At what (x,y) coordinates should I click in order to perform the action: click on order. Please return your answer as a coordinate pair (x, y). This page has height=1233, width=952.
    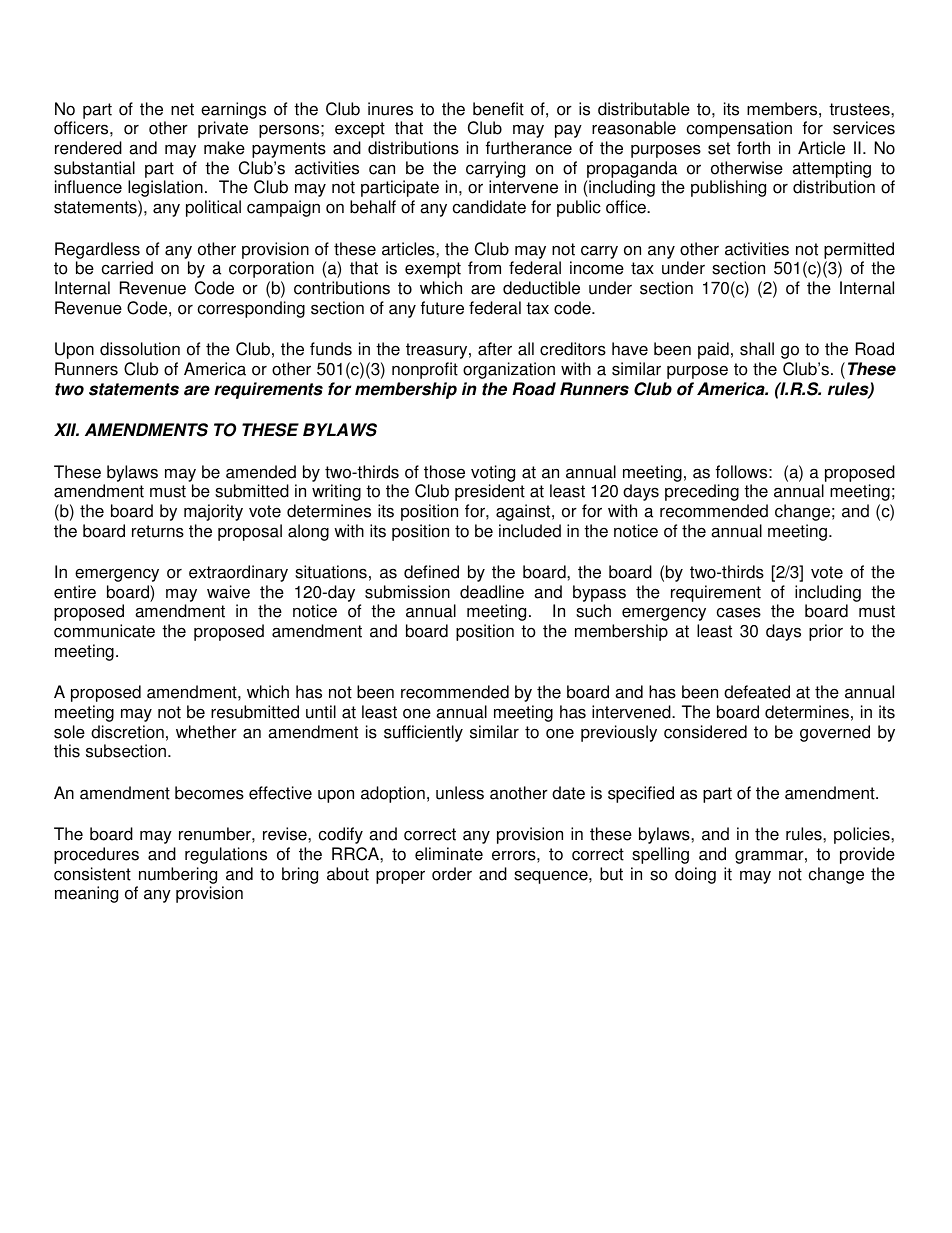
    Looking at the image, I should click on (452, 874).
